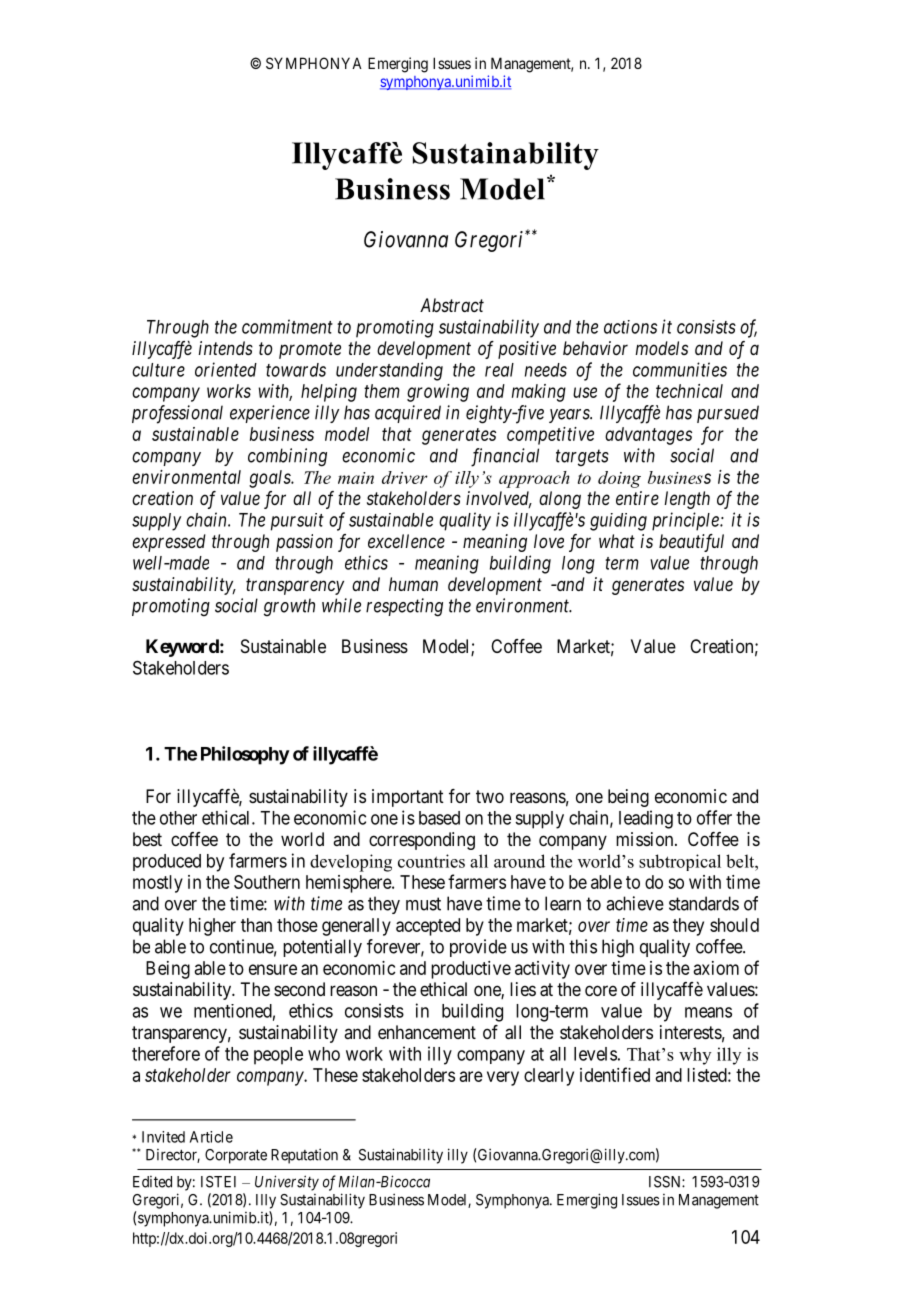 The image size is (924, 1308). I want to click on Abstract, so click(452, 305).
